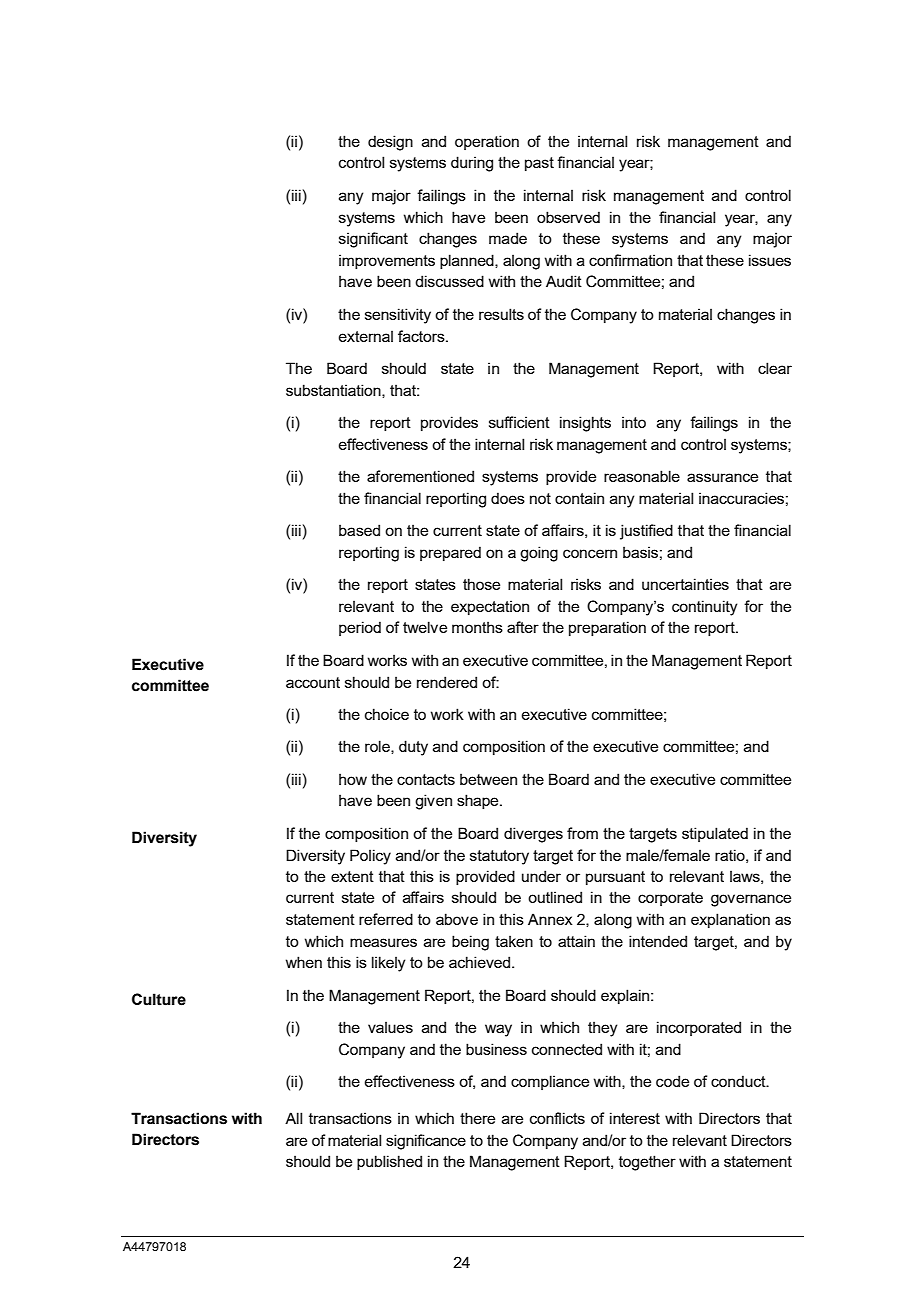 This document has width=924, height=1308. Describe the element at coordinates (722, 477) in the document. I see `assurance` at that location.
